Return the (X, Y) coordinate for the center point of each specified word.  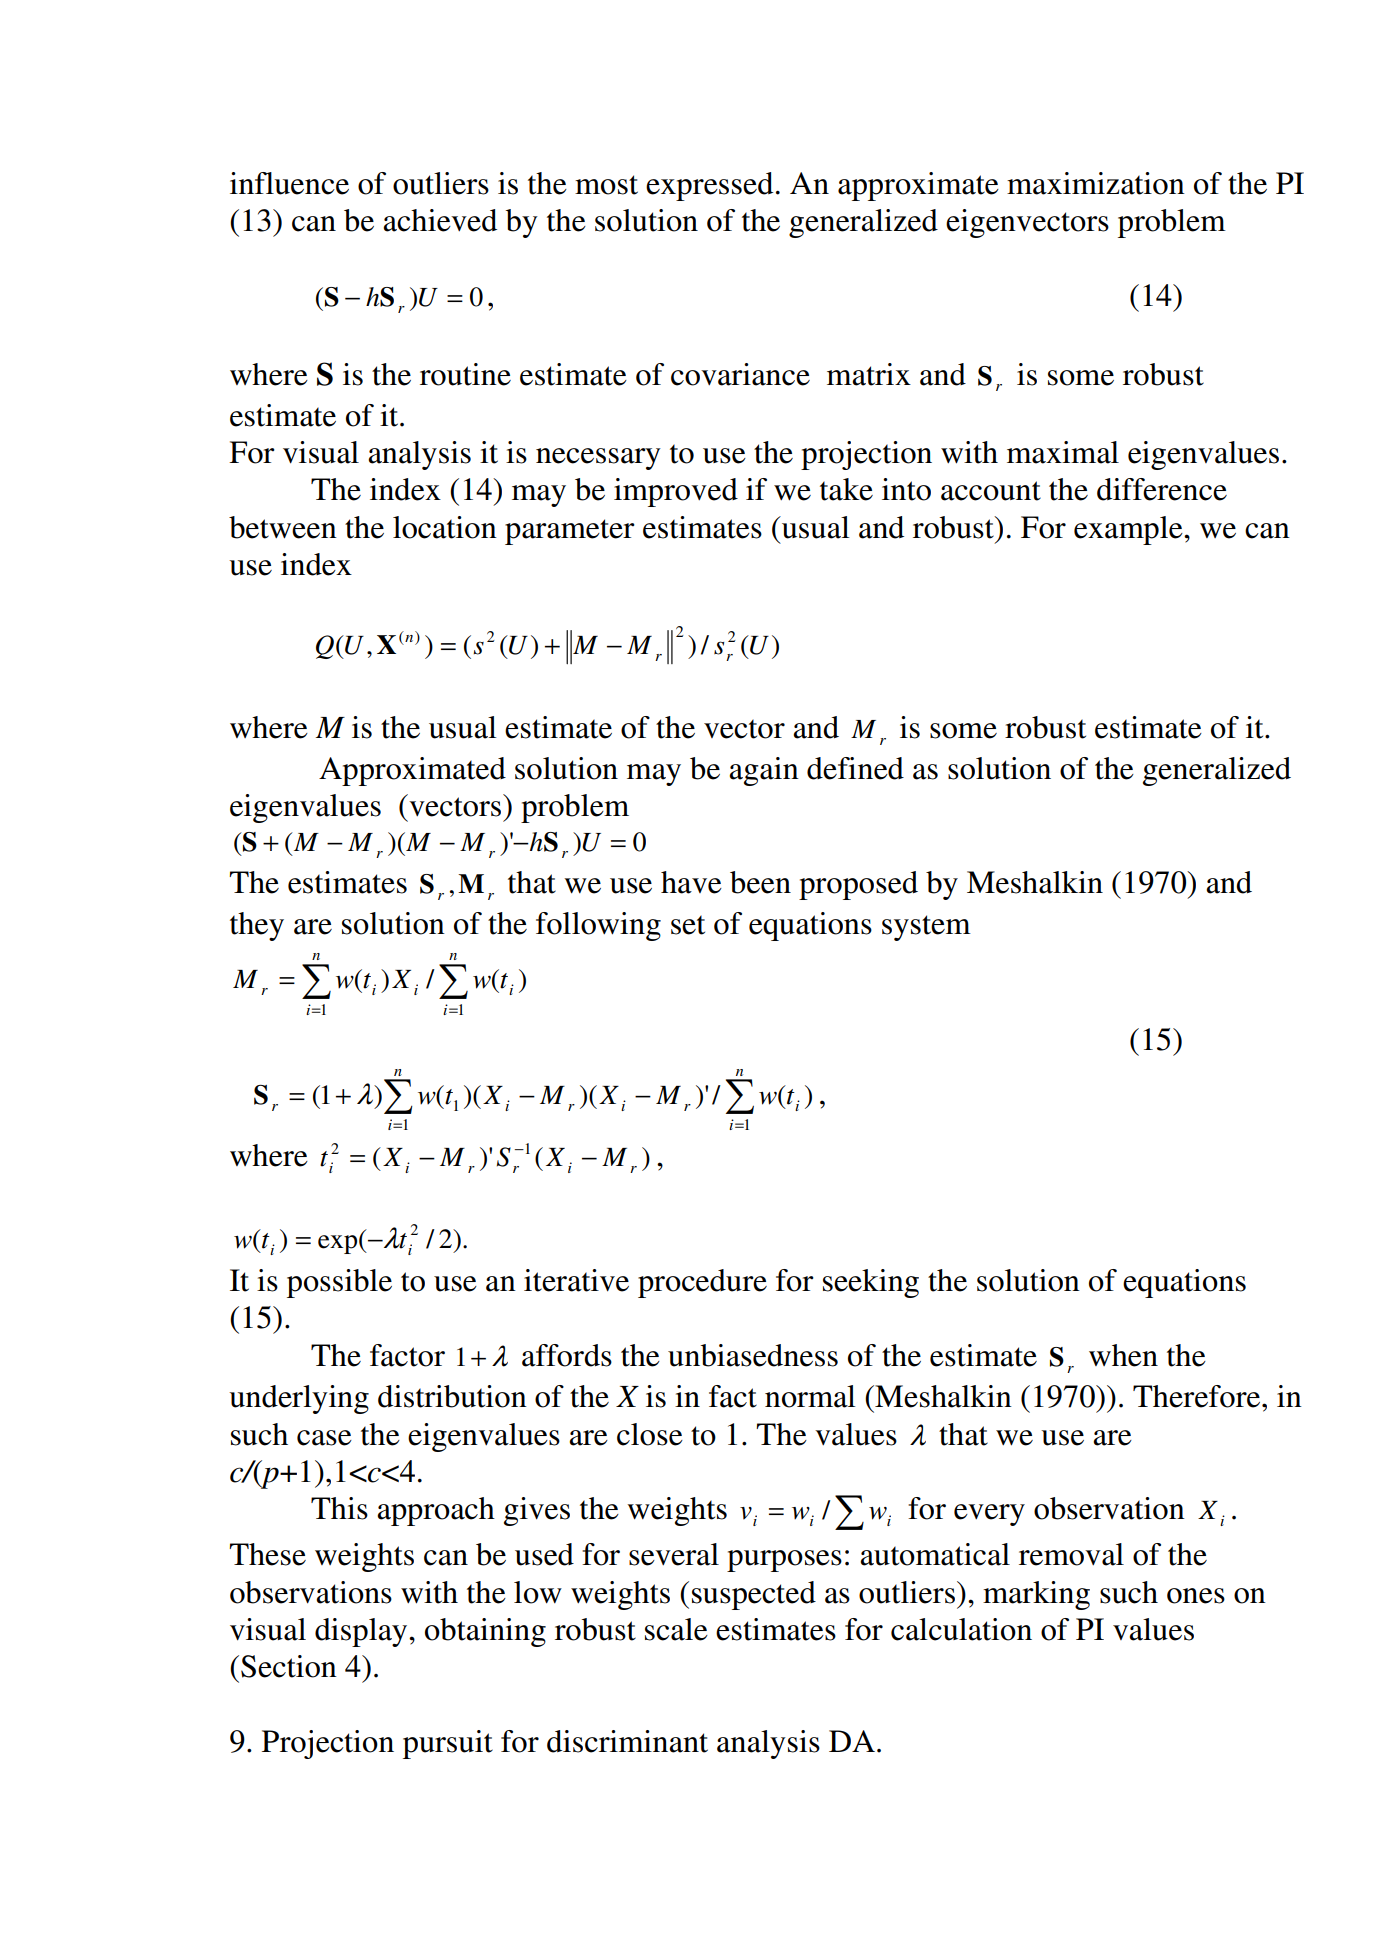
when (1123, 1355)
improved (676, 492)
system (926, 928)
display (362, 1632)
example (1129, 530)
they (257, 926)
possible (339, 1283)
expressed (709, 186)
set (688, 925)
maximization (1096, 183)
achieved (440, 220)
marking (1036, 1595)
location (445, 527)
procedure (702, 1283)
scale (676, 1629)
